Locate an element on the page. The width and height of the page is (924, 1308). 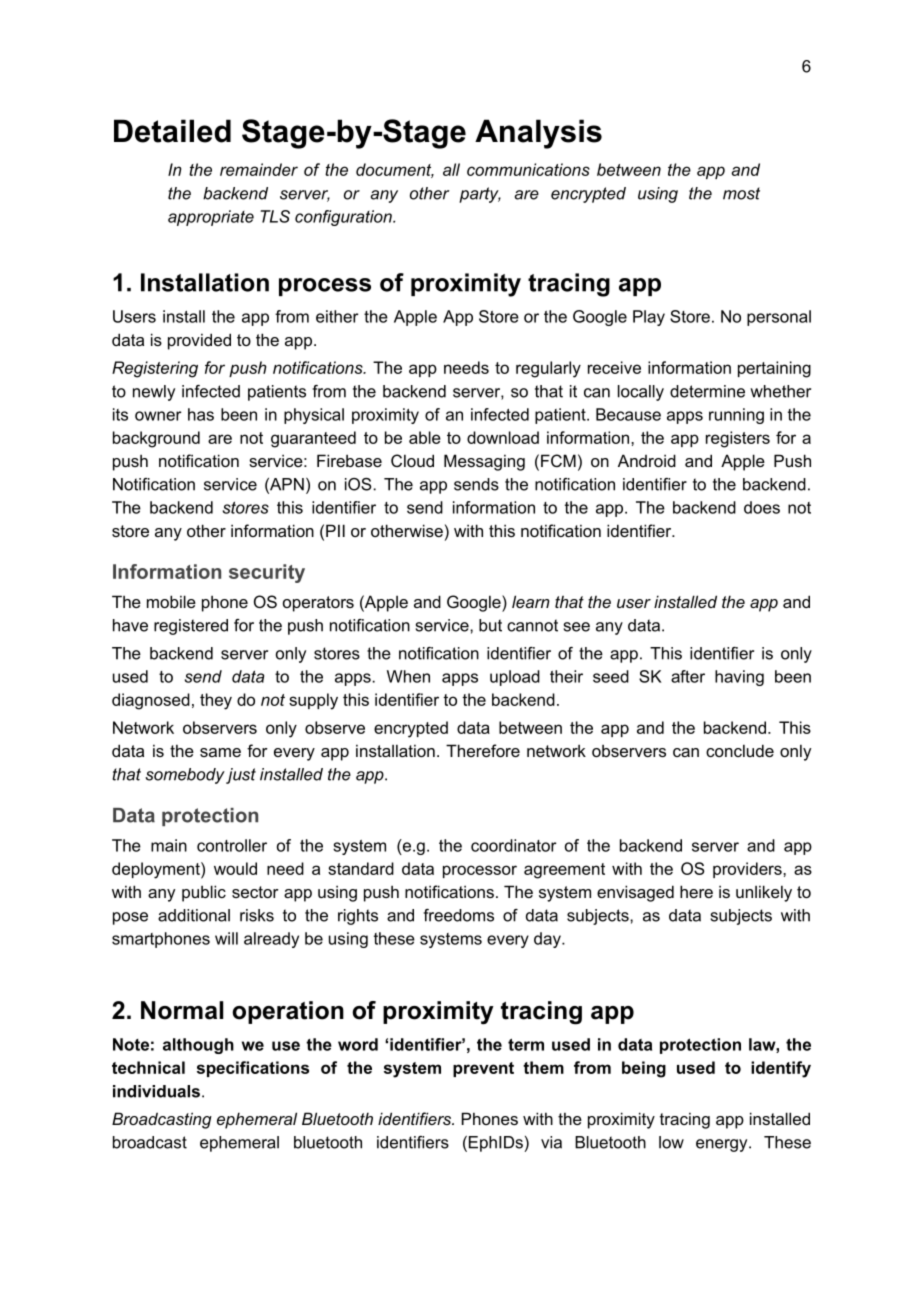
after is located at coordinates (688, 676).
